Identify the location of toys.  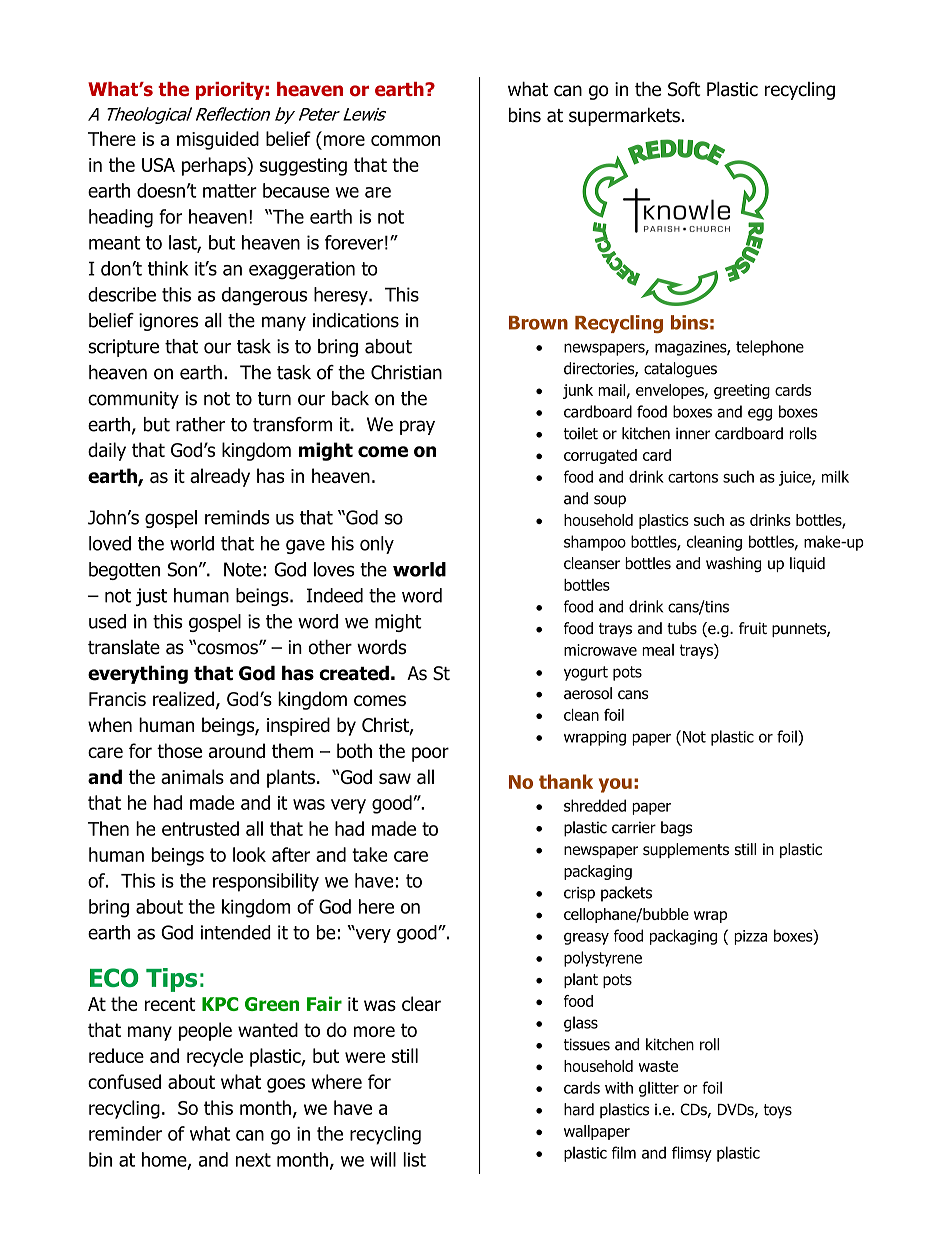
(778, 1111).
